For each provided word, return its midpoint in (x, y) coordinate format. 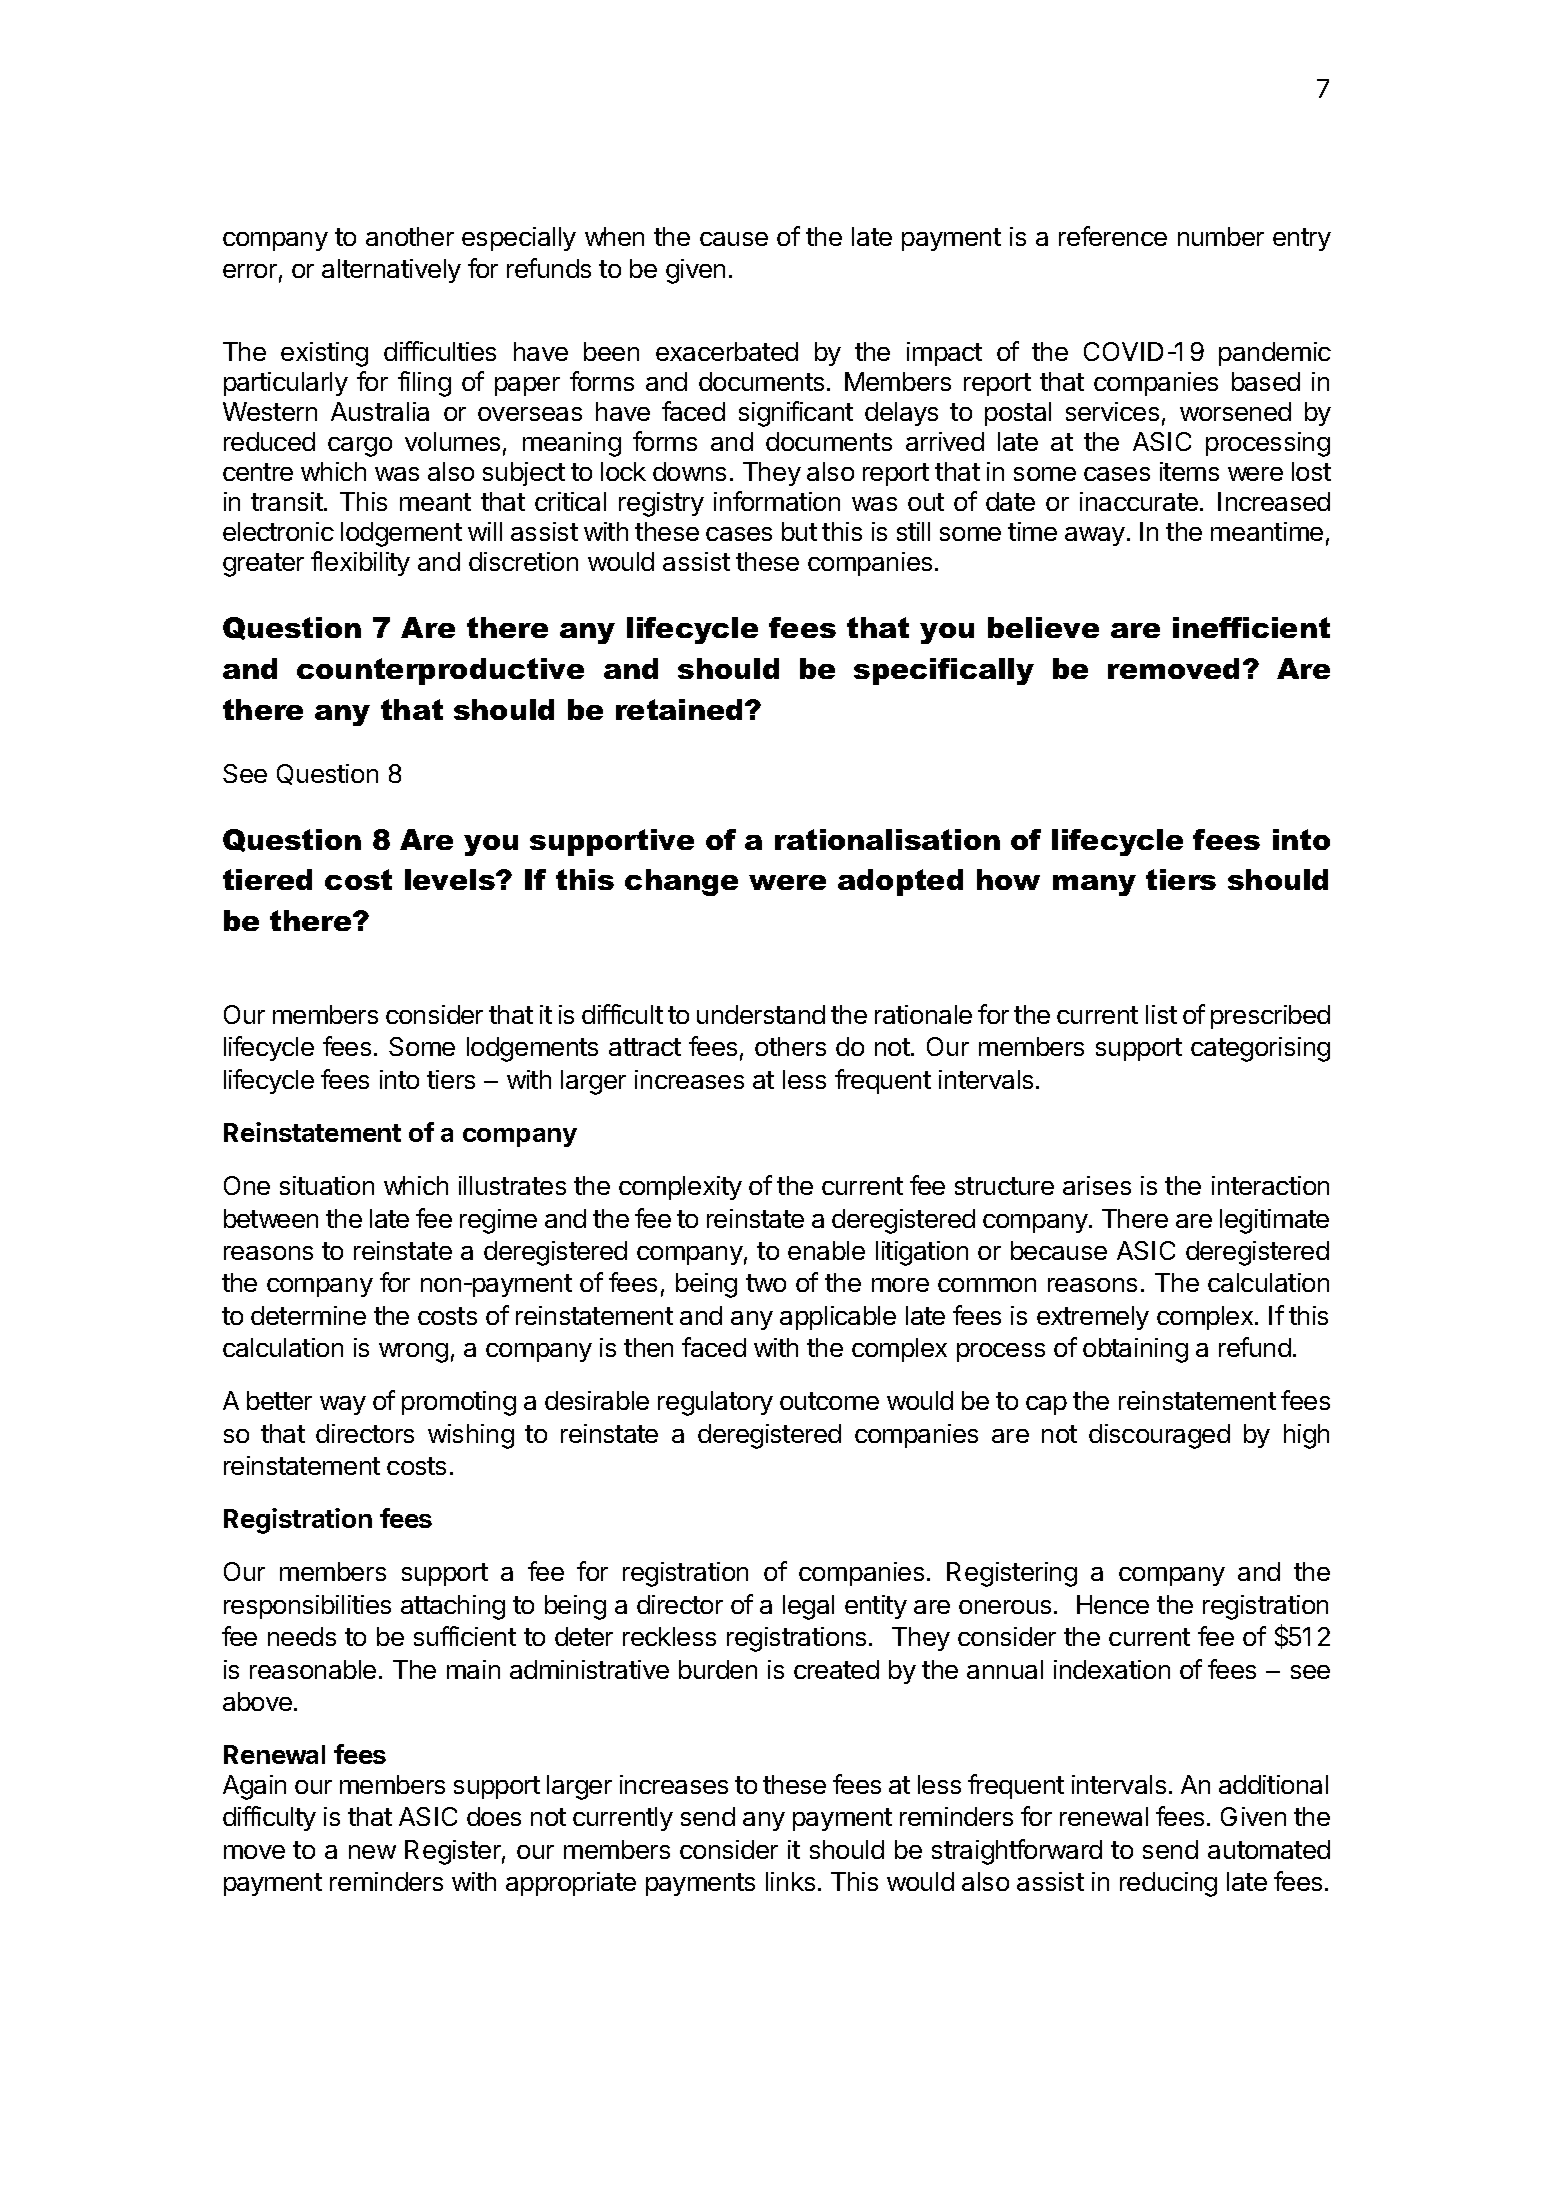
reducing (1168, 1884)
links (790, 1881)
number (1221, 236)
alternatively (391, 271)
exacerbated (727, 351)
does (494, 1816)
